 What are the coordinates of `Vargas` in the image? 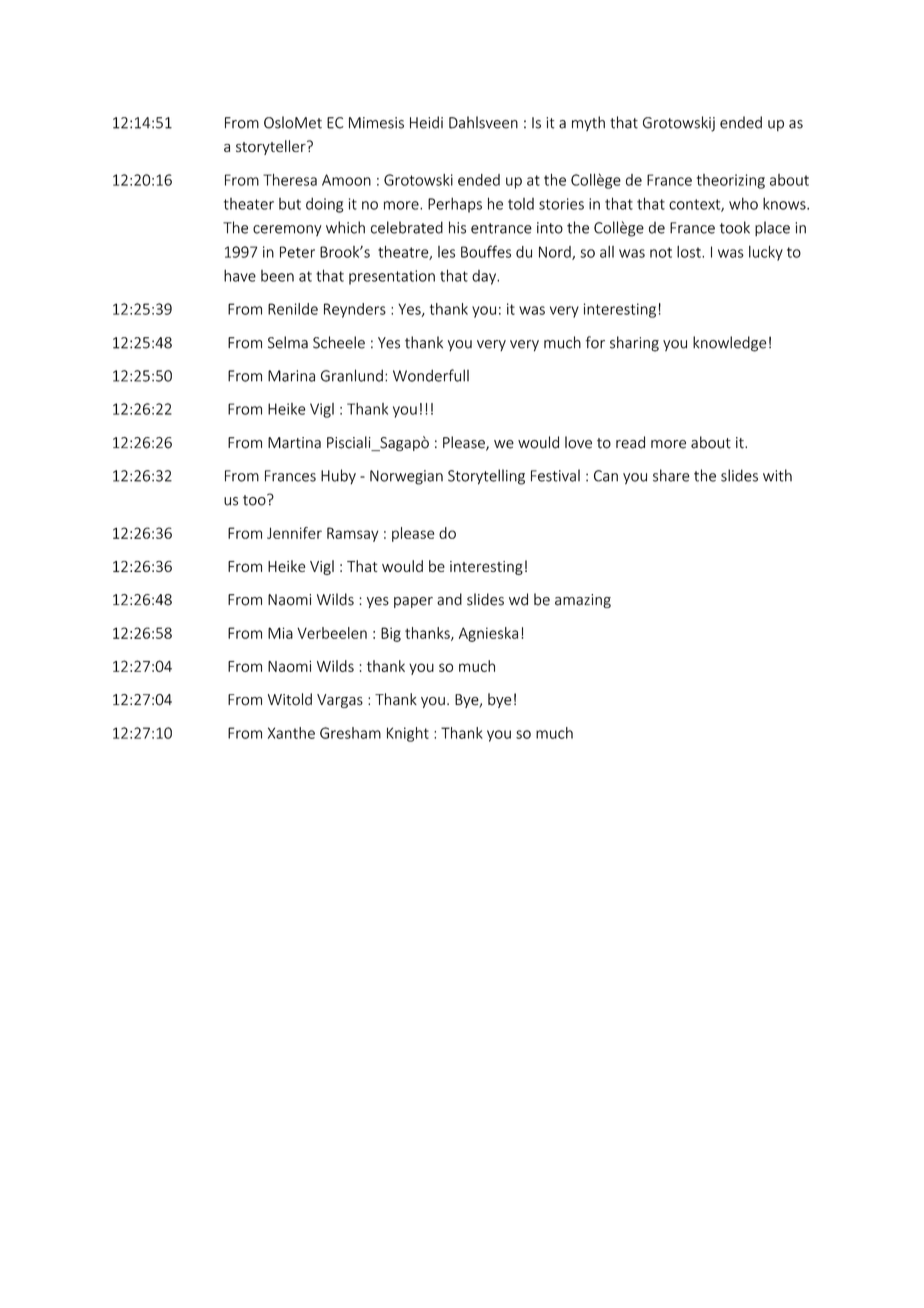 It's located at (340, 701).
